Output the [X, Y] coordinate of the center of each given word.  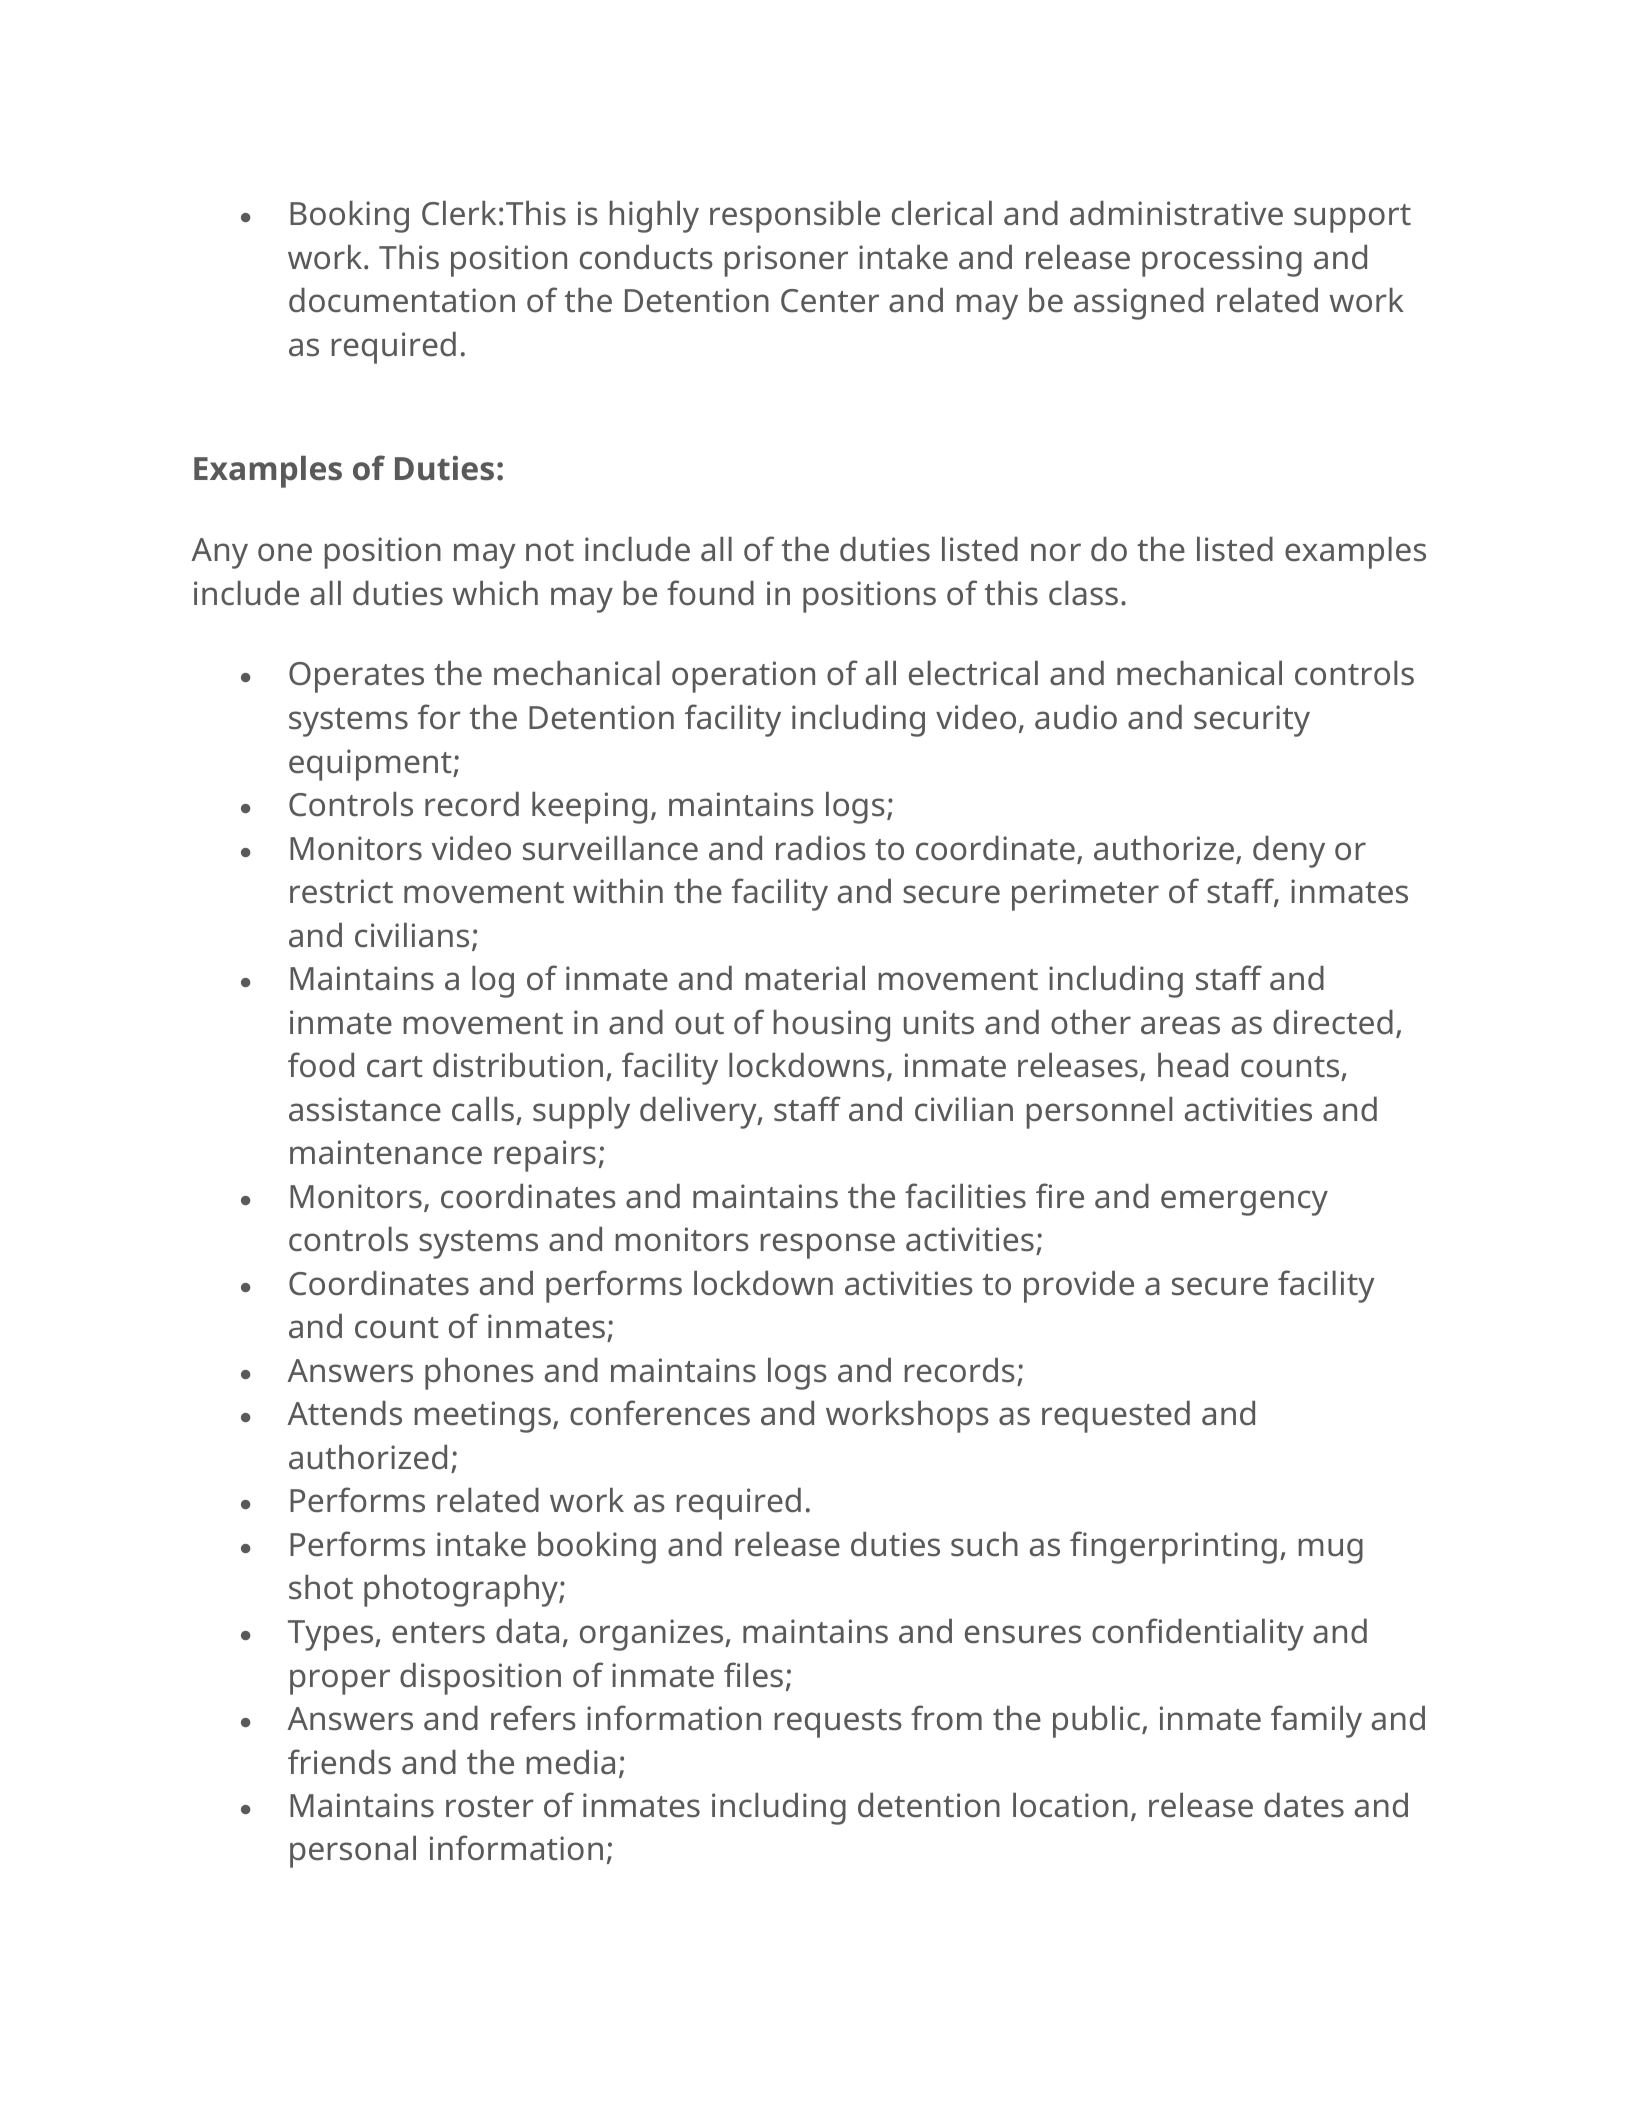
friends [339, 1762]
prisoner [786, 261]
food [321, 1065]
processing [1222, 261]
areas [1180, 1025]
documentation [402, 300]
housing [832, 1026]
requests [838, 1723]
